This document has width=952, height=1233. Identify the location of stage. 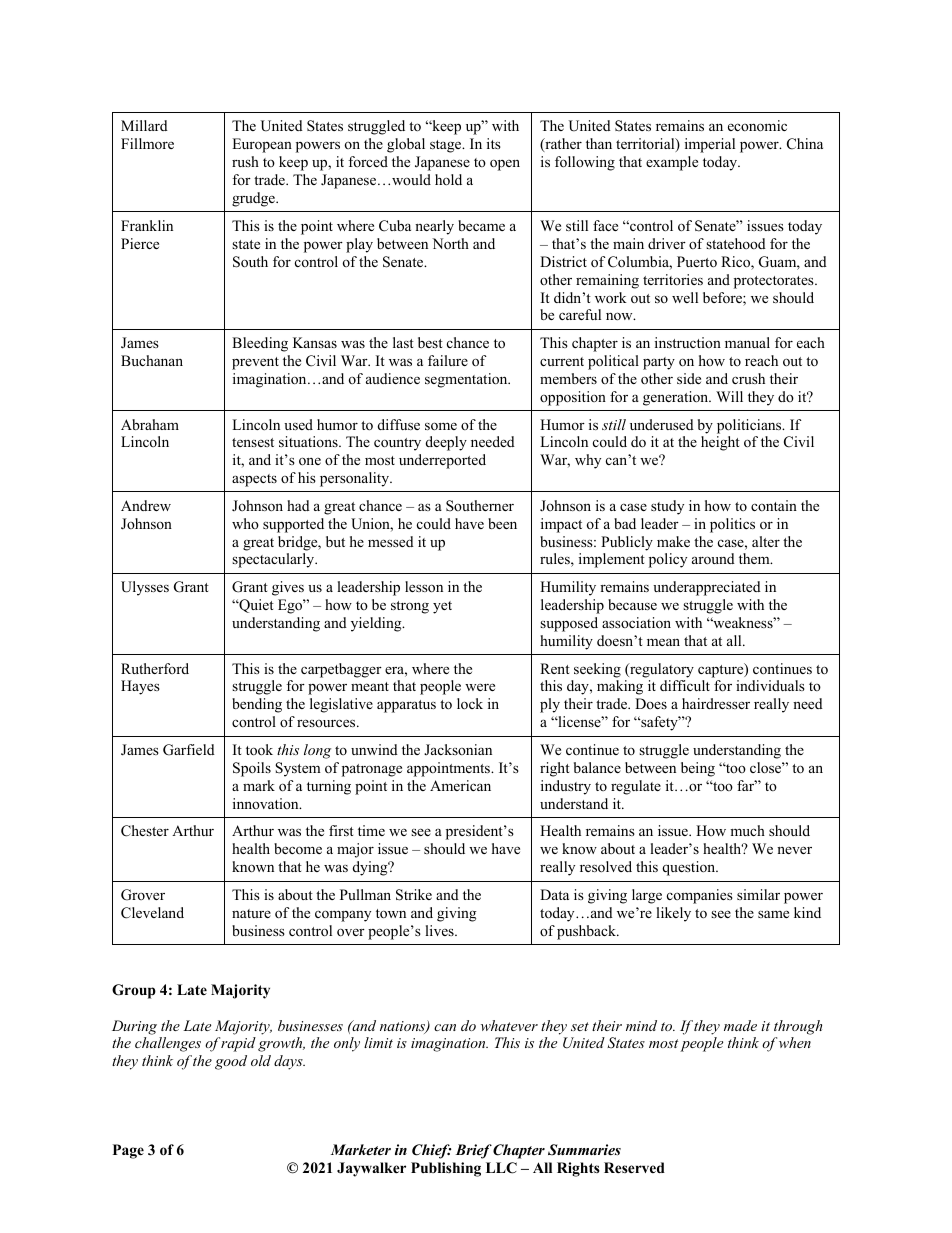
(447, 146).
